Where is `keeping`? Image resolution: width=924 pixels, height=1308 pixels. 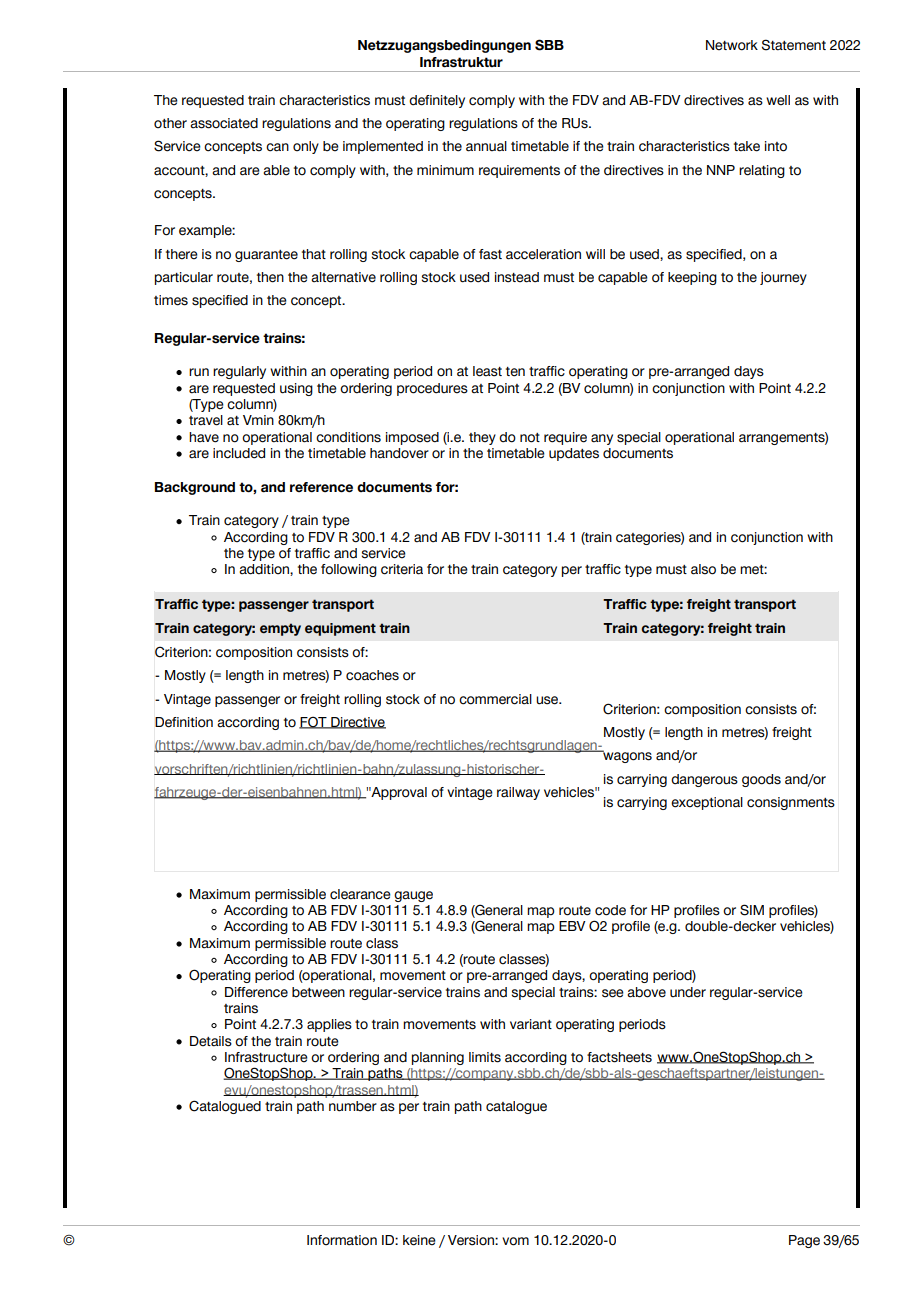 keeping is located at coordinates (692, 278).
